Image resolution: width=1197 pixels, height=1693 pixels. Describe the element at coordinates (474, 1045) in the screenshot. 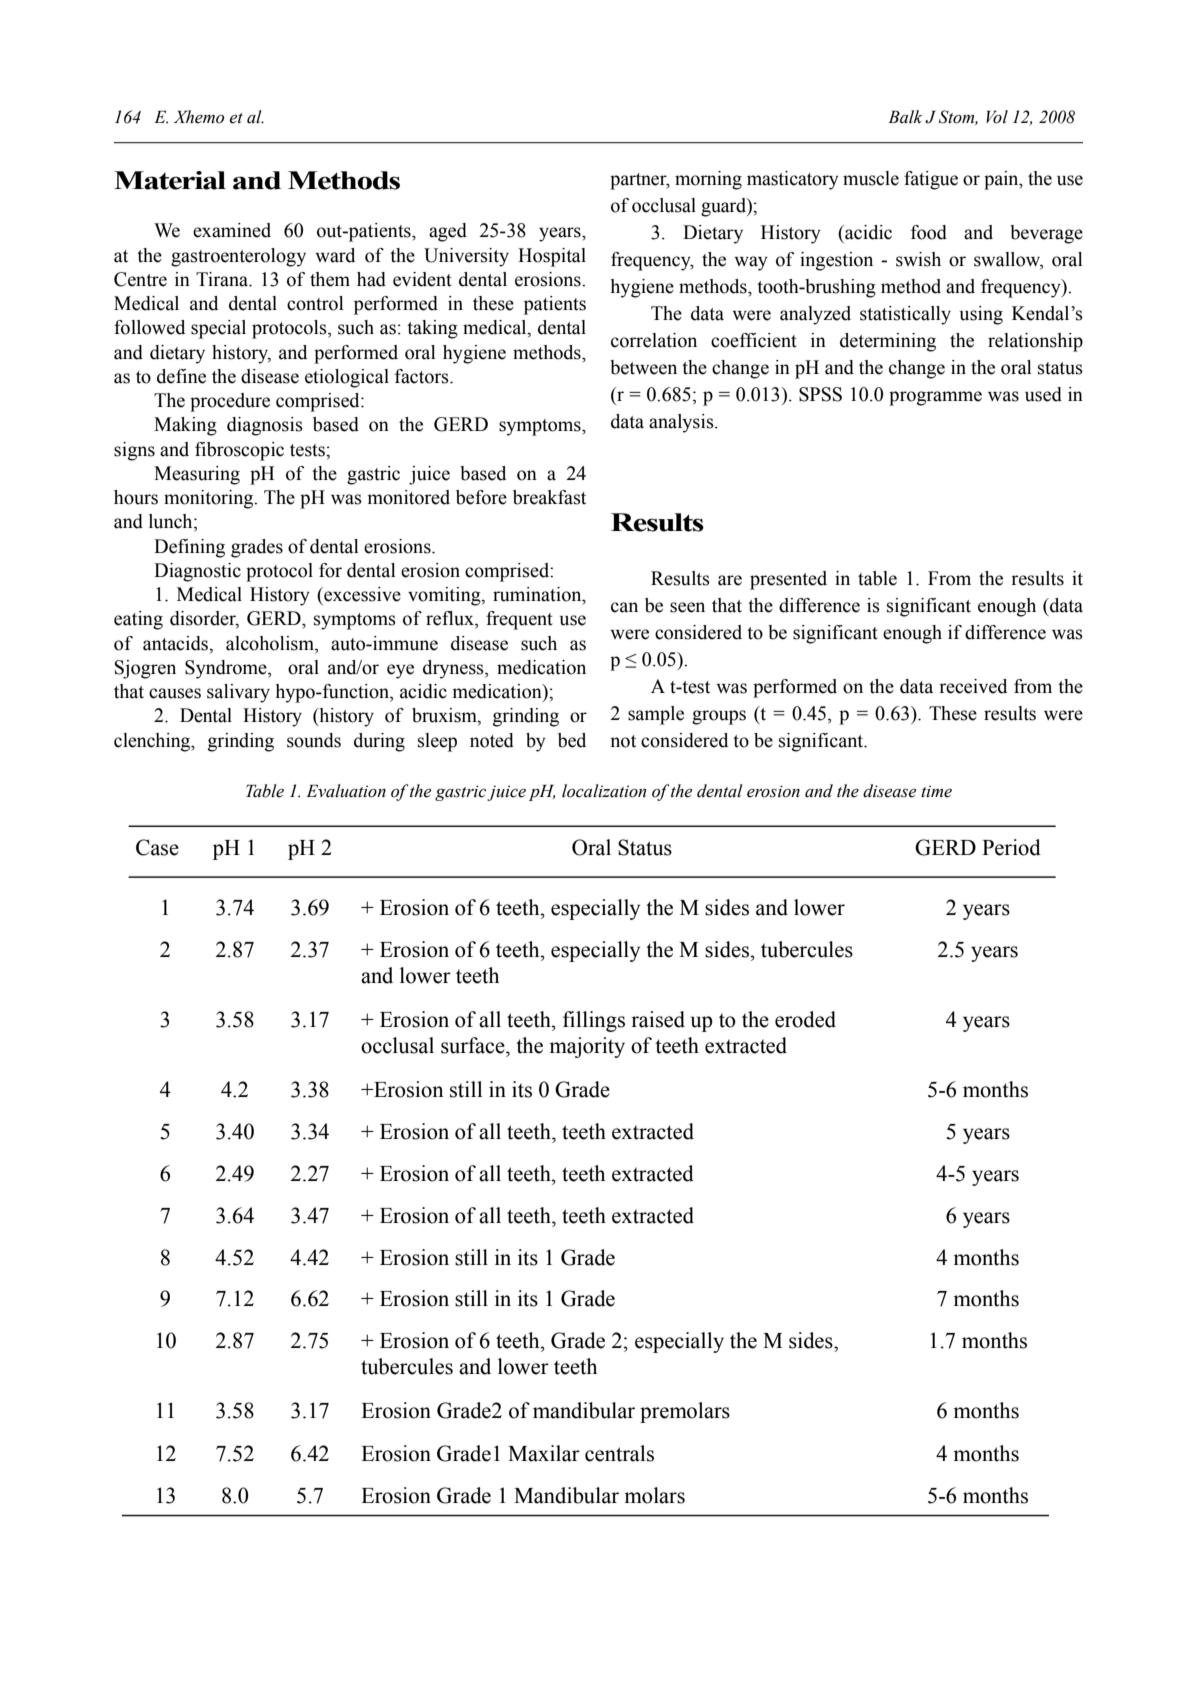

I see `surface` at that location.
